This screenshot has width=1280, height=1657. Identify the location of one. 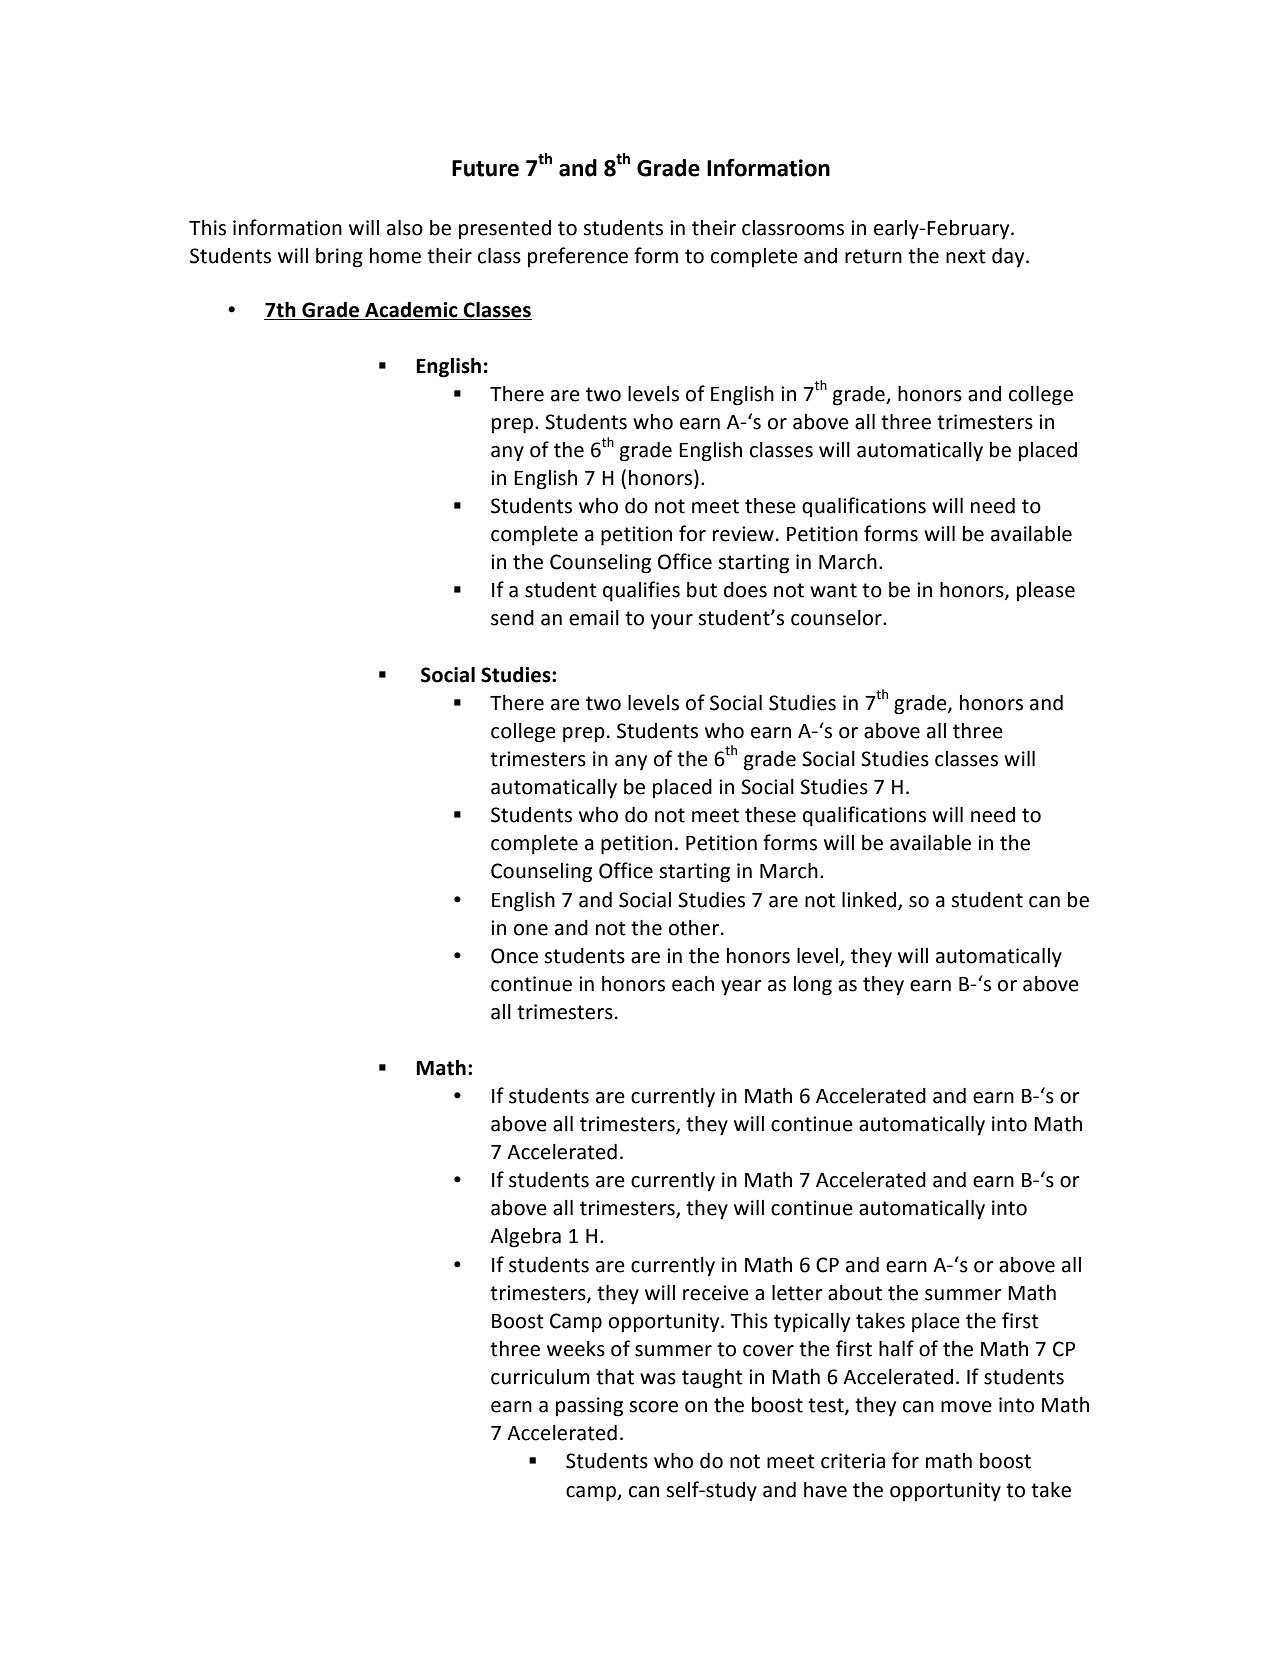
(531, 930).
